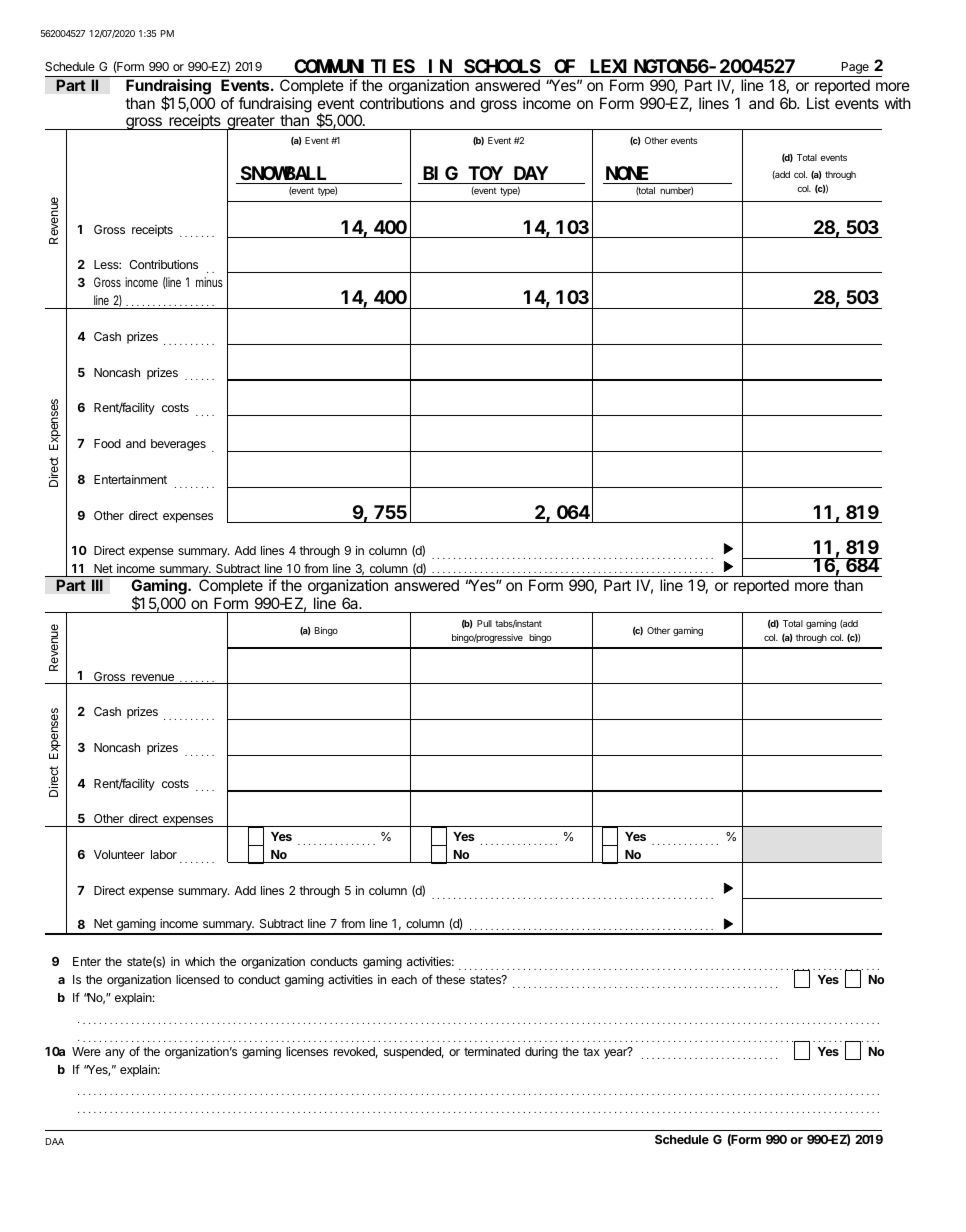 The height and width of the image is (1232, 966). Describe the element at coordinates (484, 623) in the image. I see `Pull` at that location.
